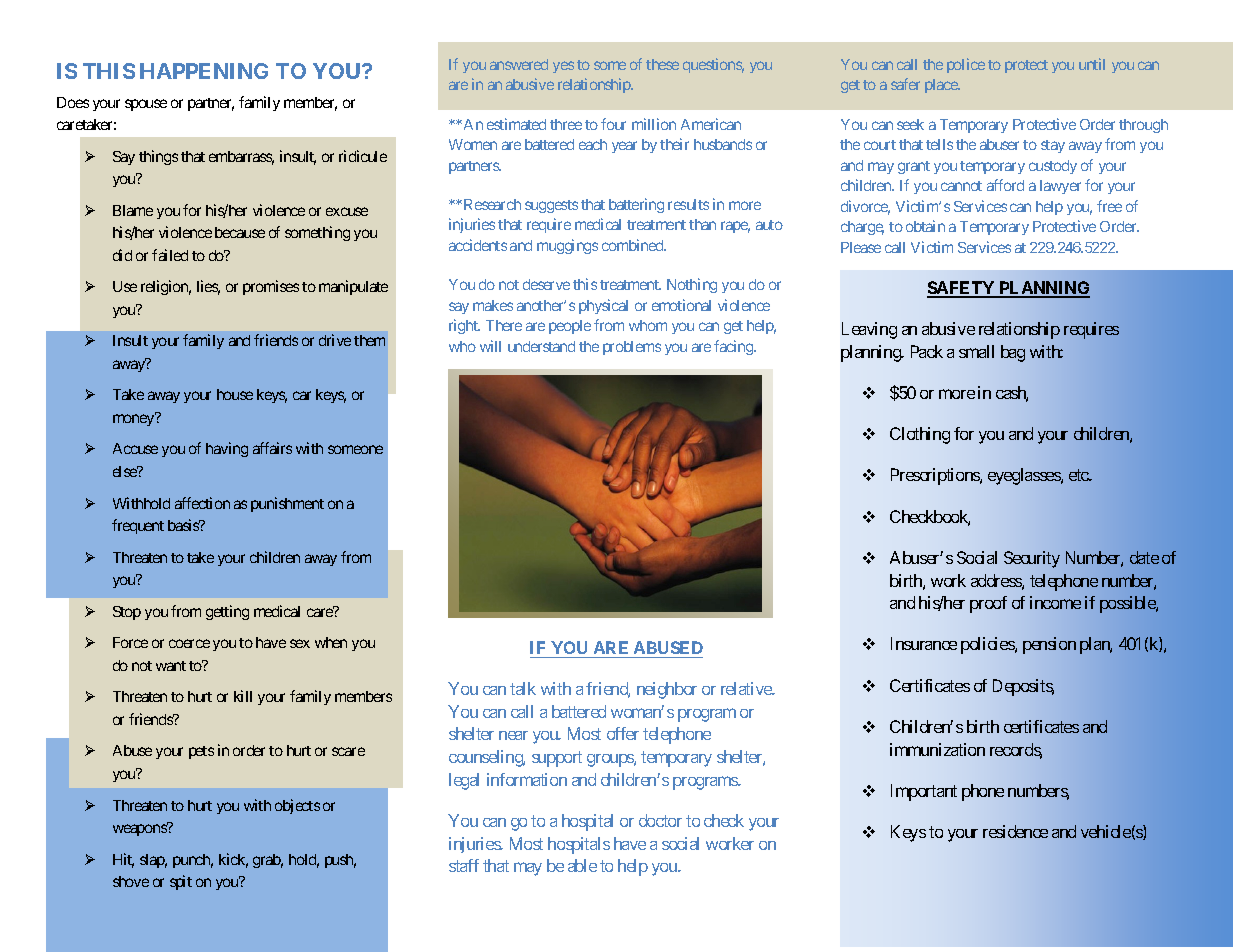 This image has height=952, width=1233. I want to click on house, so click(235, 394).
